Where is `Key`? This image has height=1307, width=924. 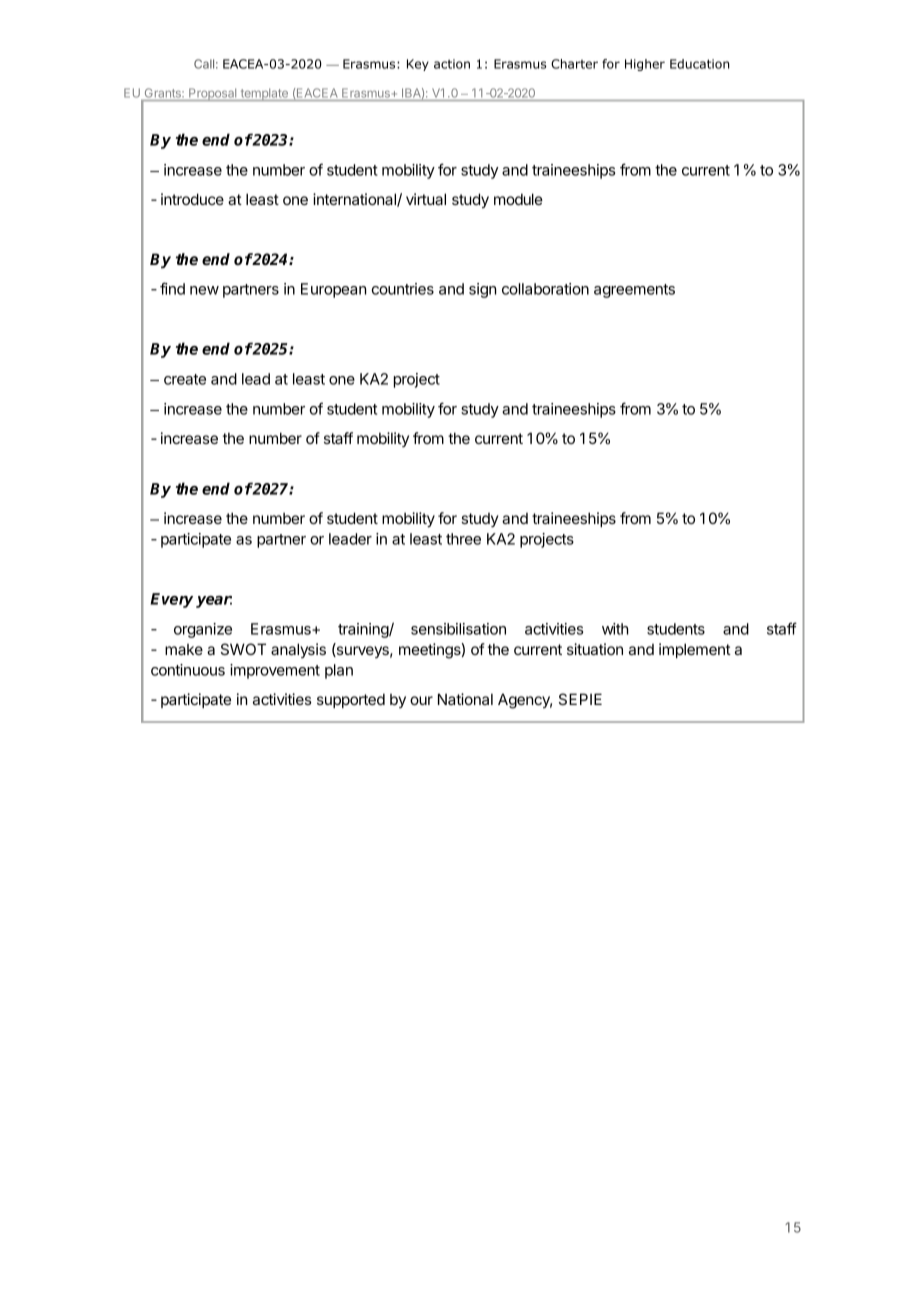
Key is located at coordinates (418, 65).
